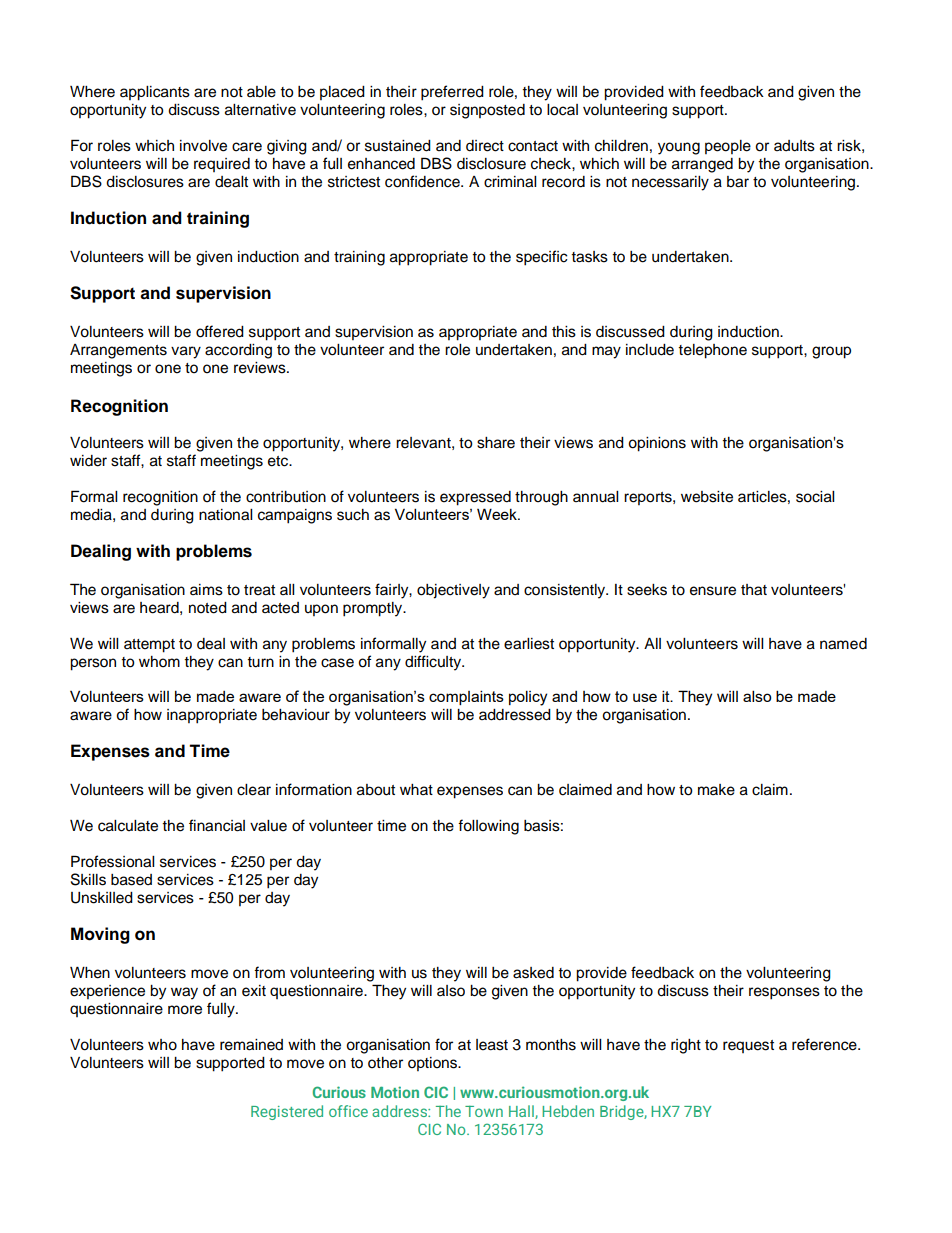 The image size is (952, 1233). Describe the element at coordinates (712, 351) in the document. I see `telephone` at that location.
